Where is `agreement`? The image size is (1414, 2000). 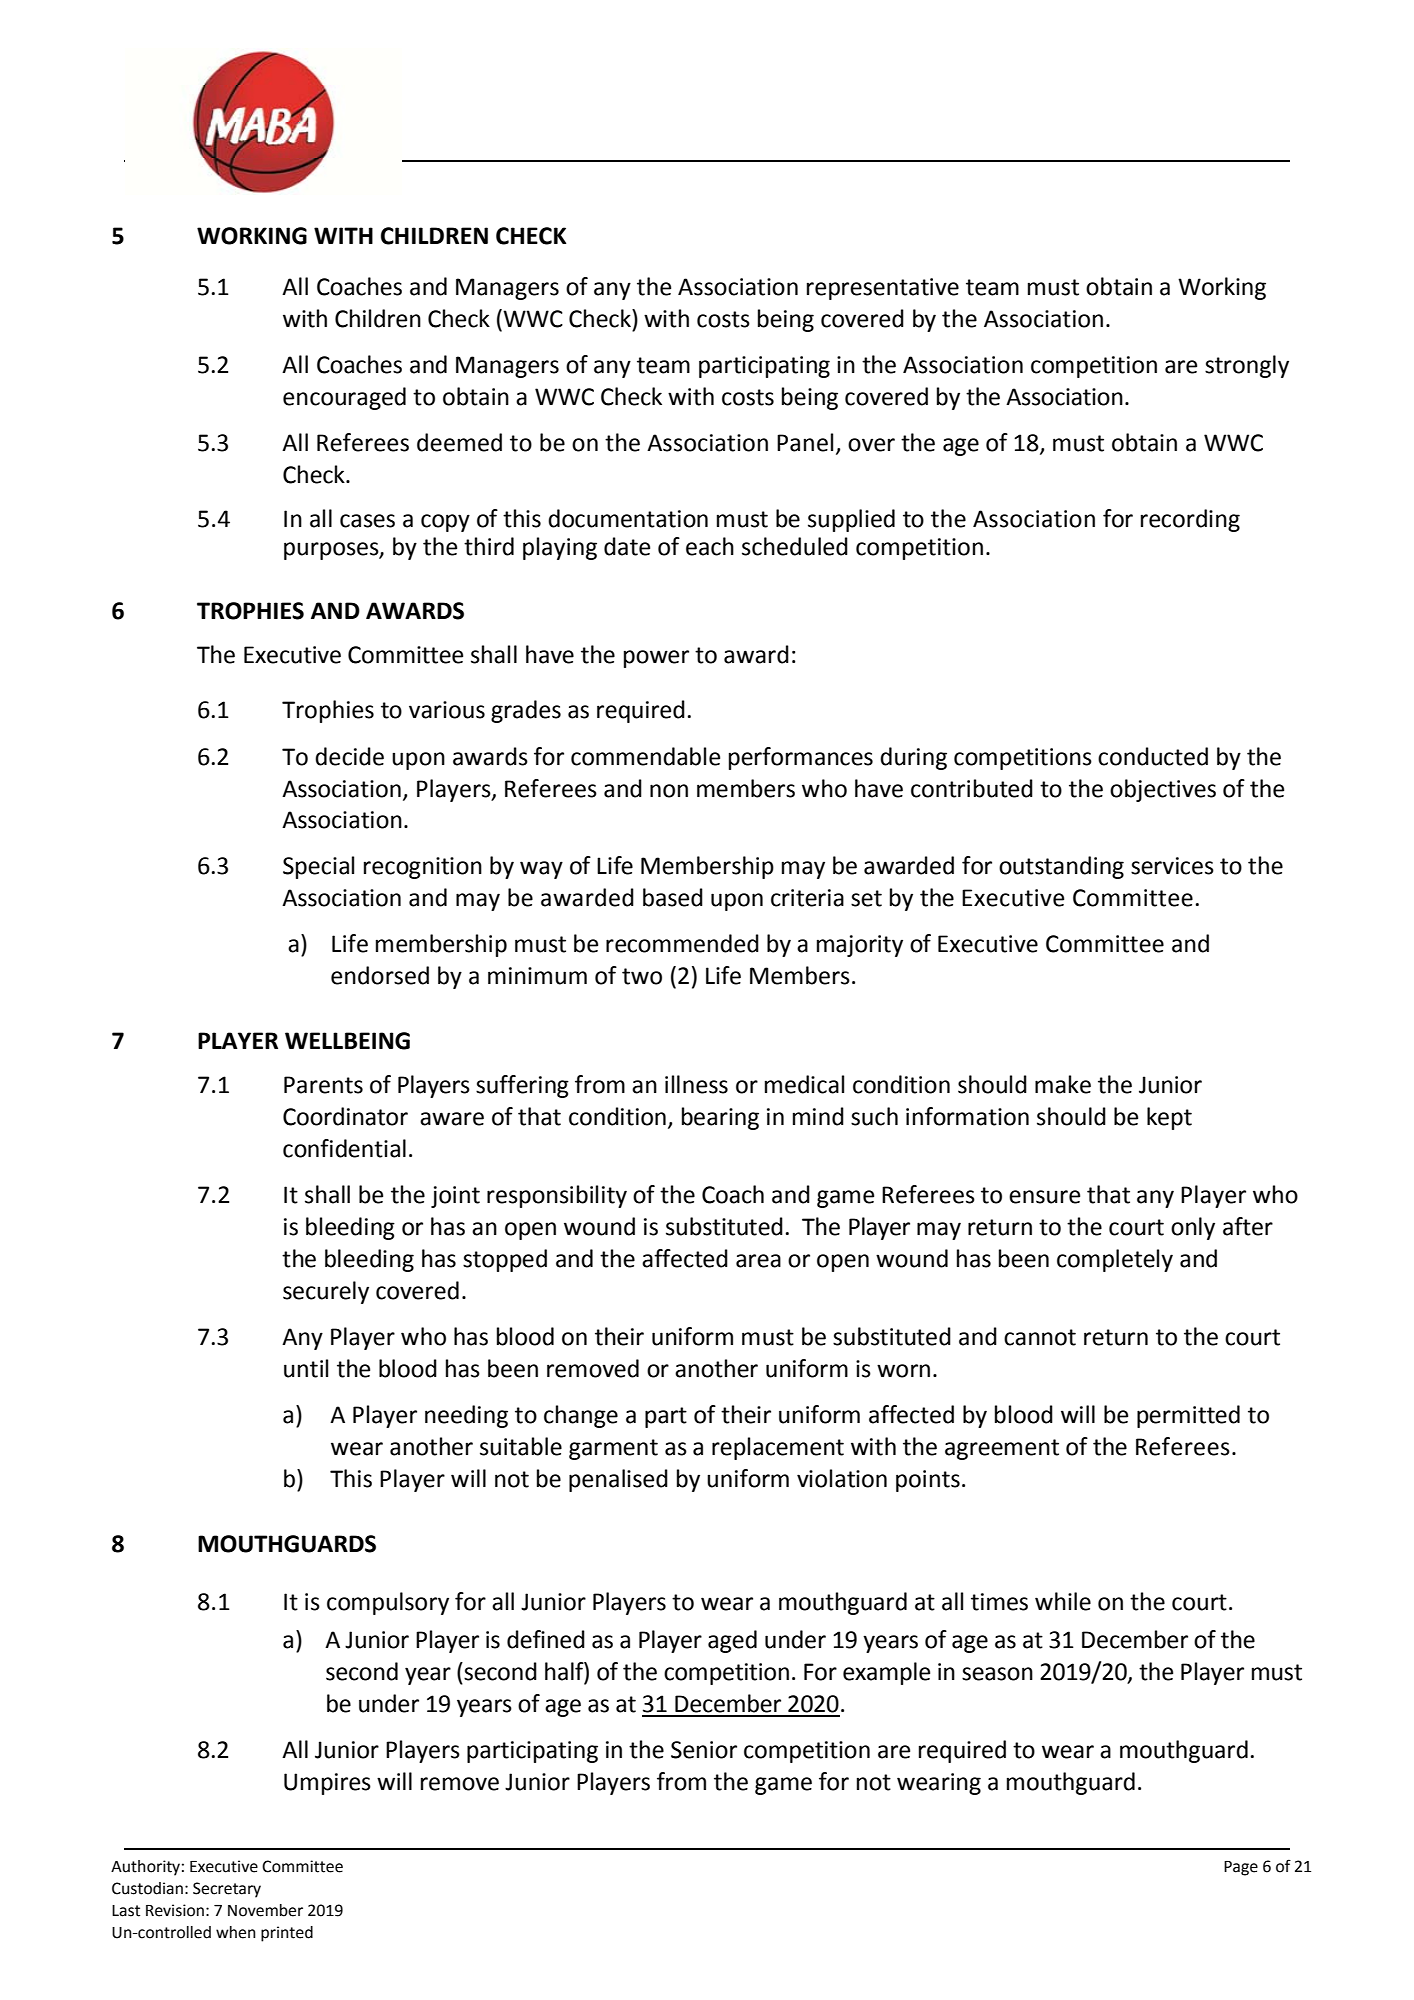 agreement is located at coordinates (1002, 1449).
